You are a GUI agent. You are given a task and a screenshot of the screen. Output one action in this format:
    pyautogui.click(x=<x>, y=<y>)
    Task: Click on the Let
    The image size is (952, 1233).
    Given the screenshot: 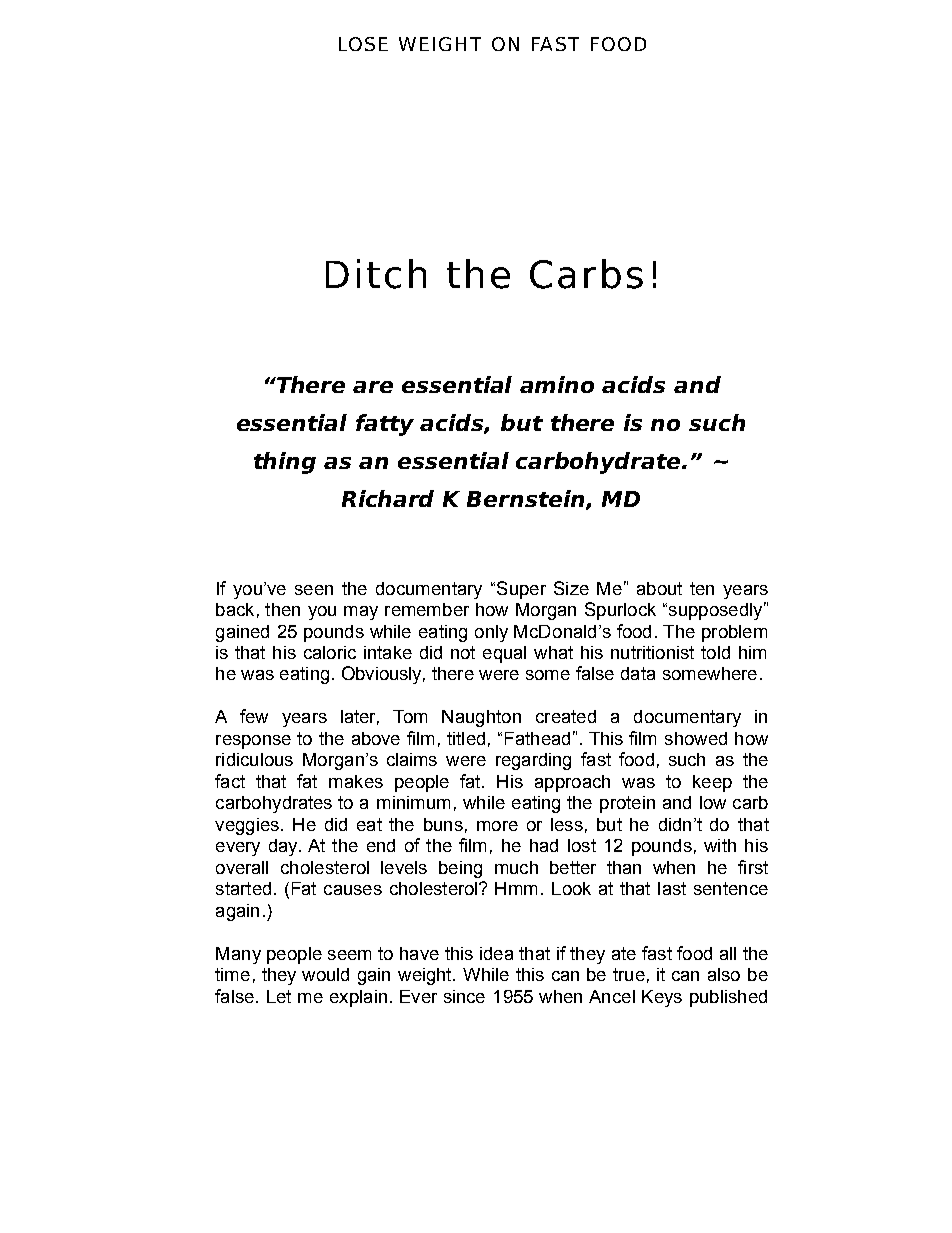 What is the action you would take?
    pyautogui.click(x=279, y=996)
